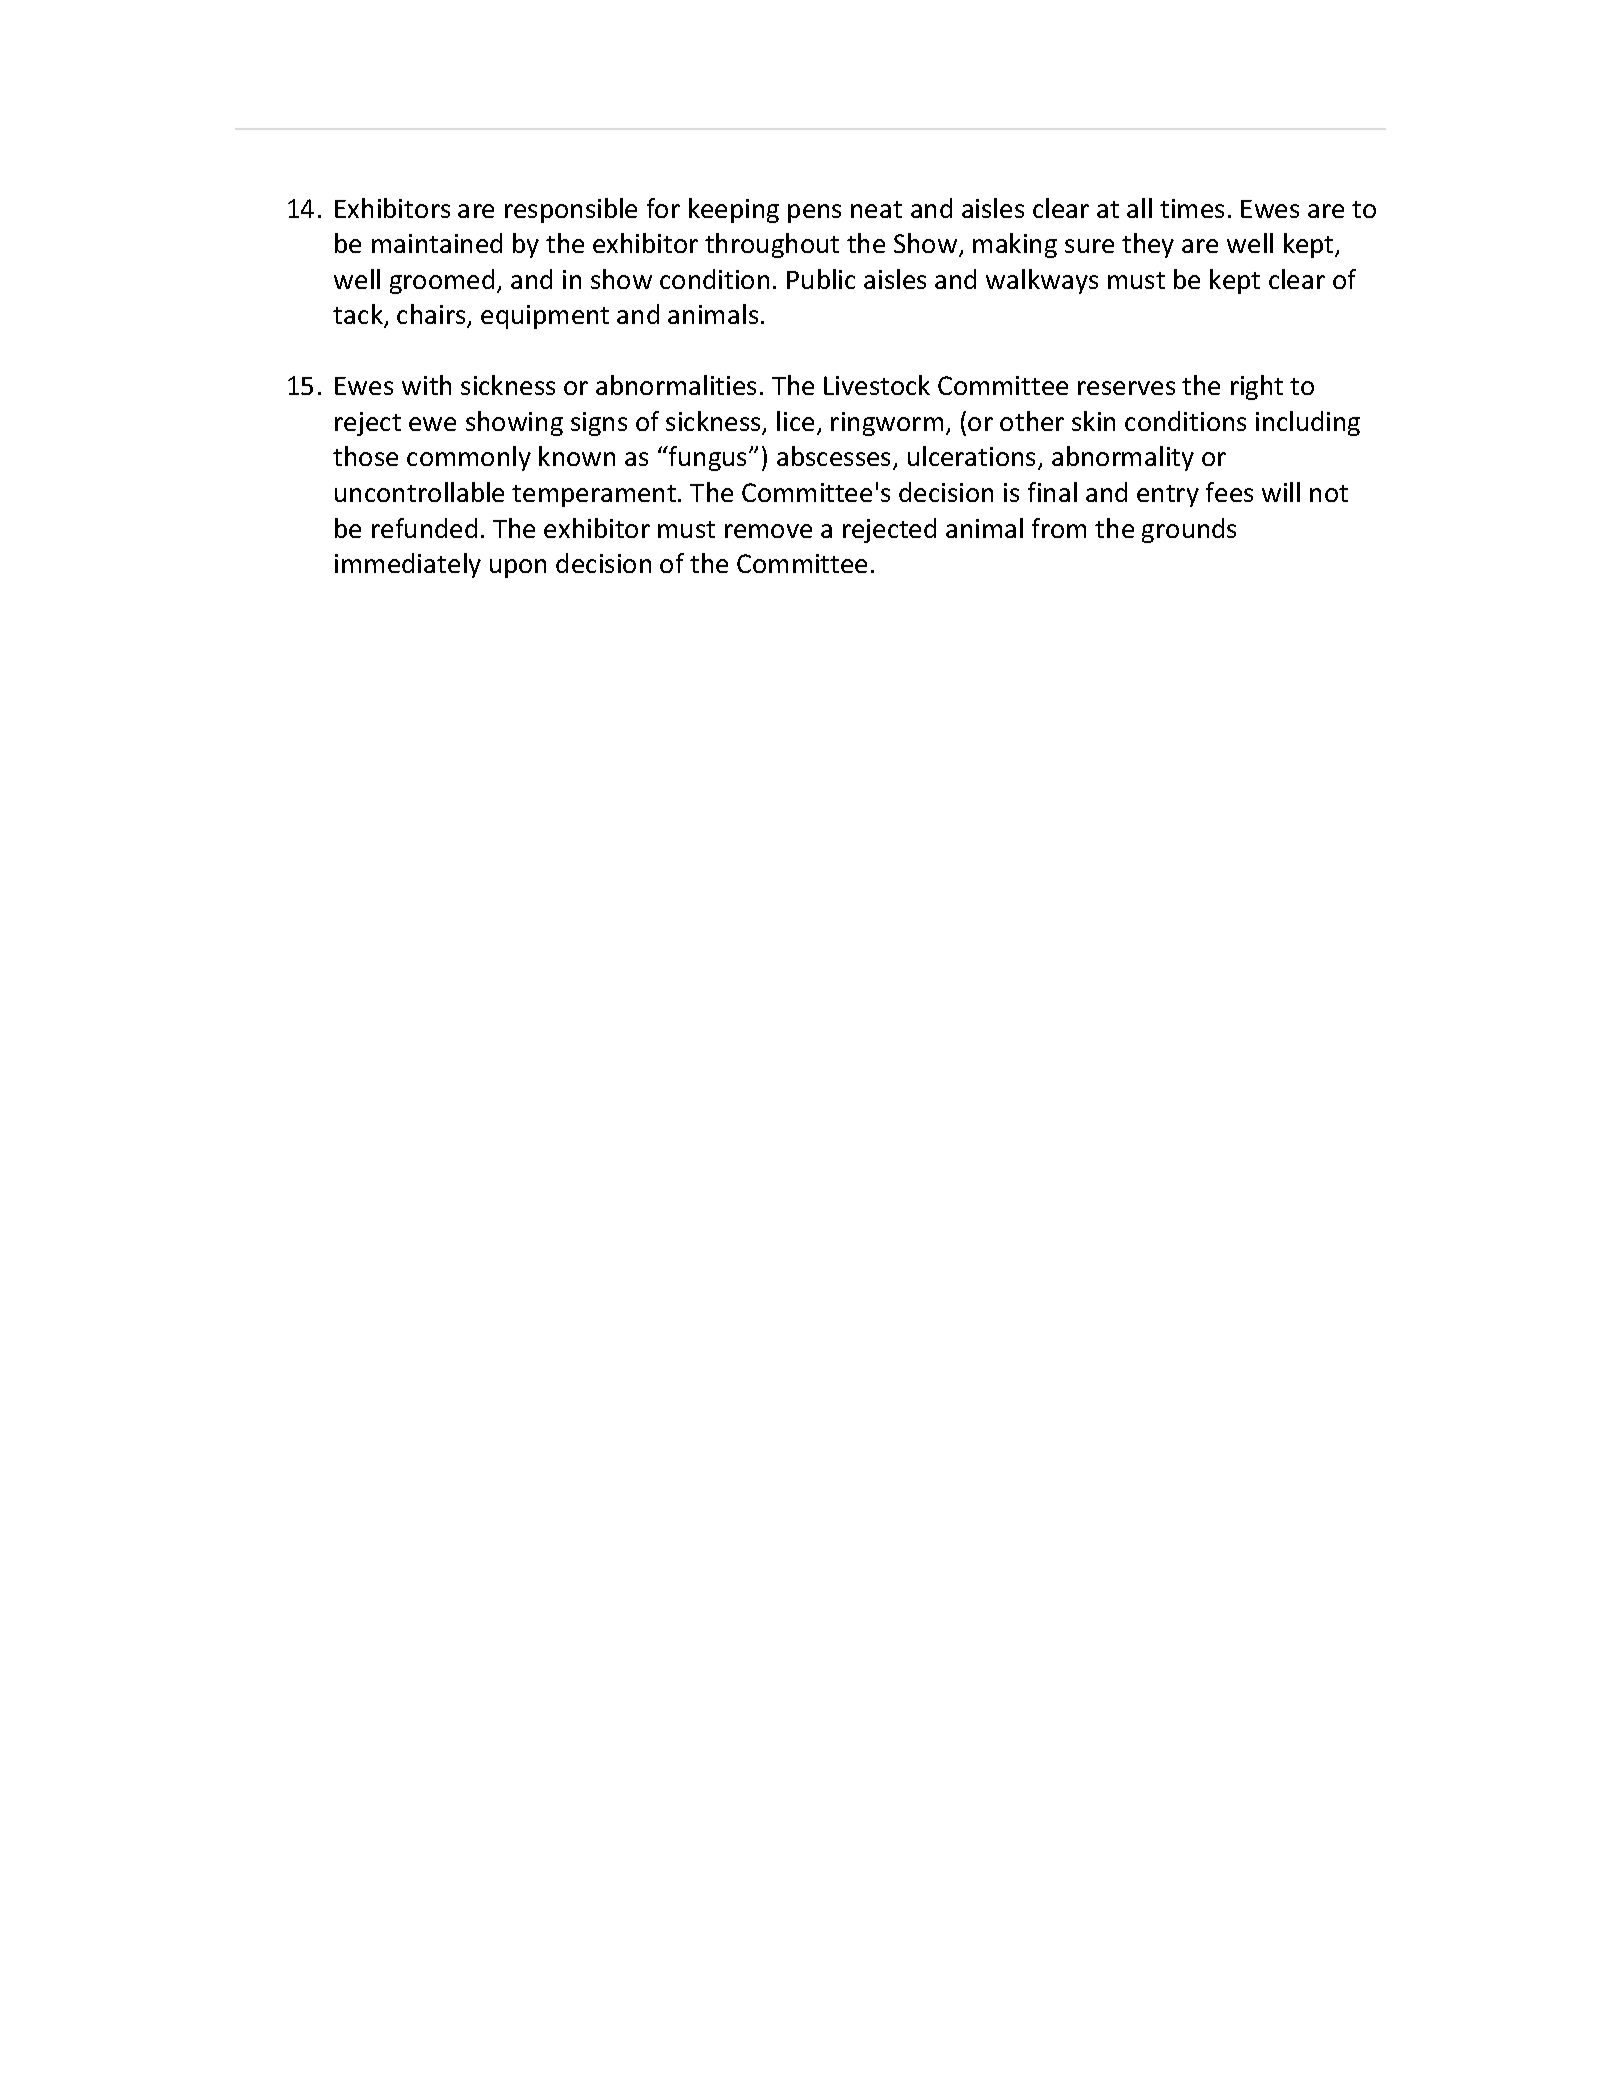 This screenshot has width=1621, height=2098. I want to click on responsible, so click(571, 210).
